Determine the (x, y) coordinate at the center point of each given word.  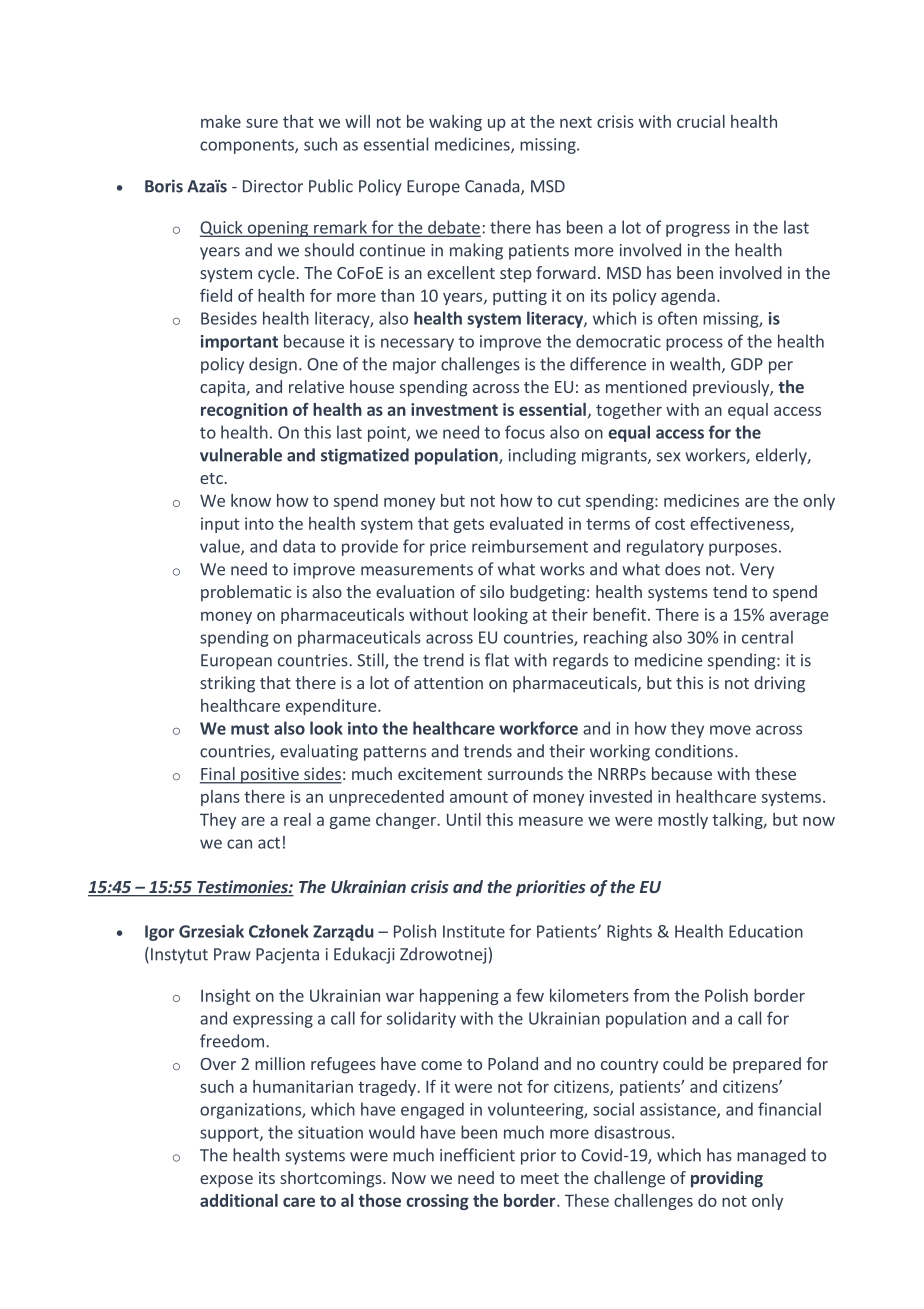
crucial (701, 121)
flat (497, 660)
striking (227, 684)
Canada (493, 187)
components (248, 146)
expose (226, 1181)
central (767, 637)
